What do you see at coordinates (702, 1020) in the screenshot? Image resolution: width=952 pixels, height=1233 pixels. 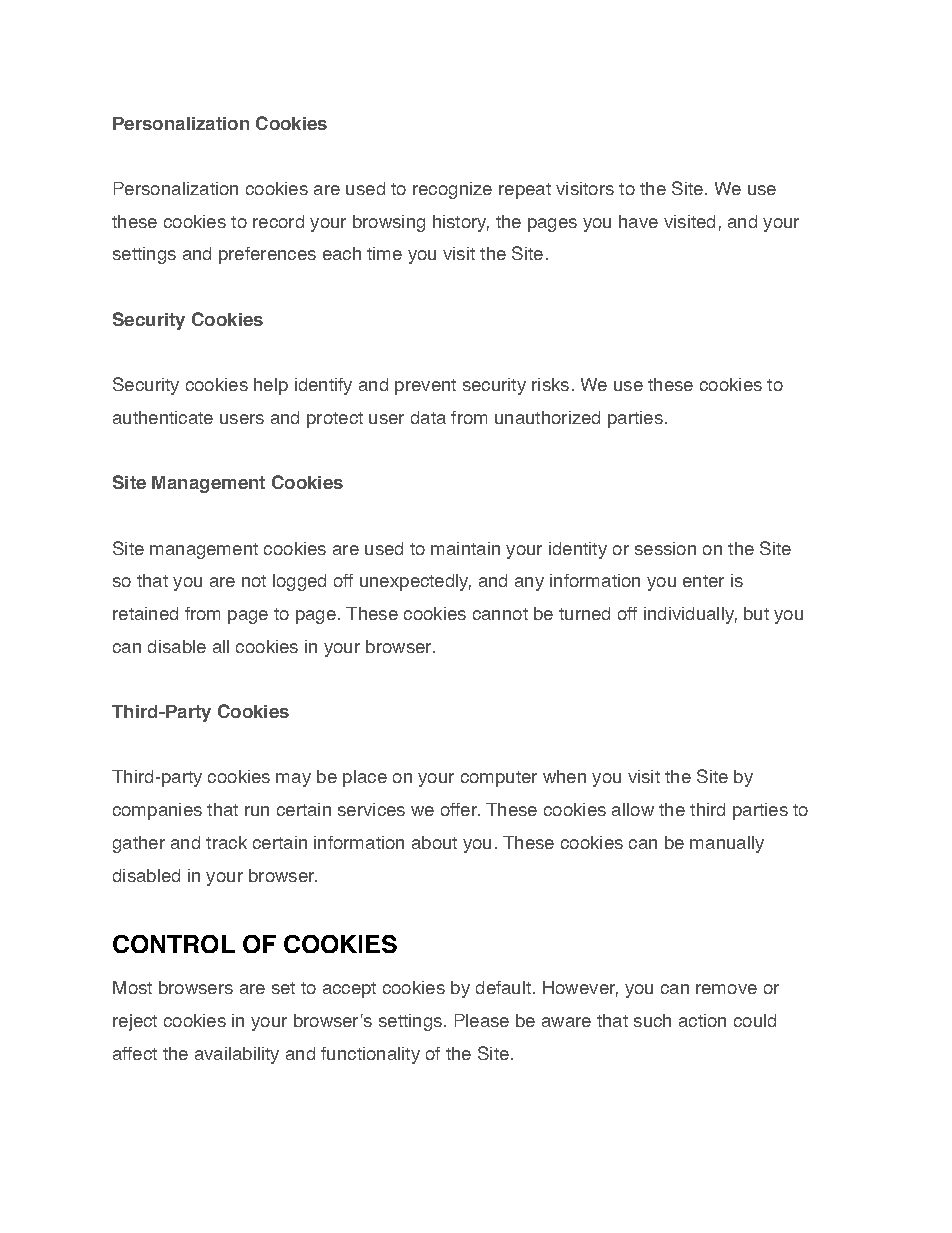 I see `action` at bounding box center [702, 1020].
